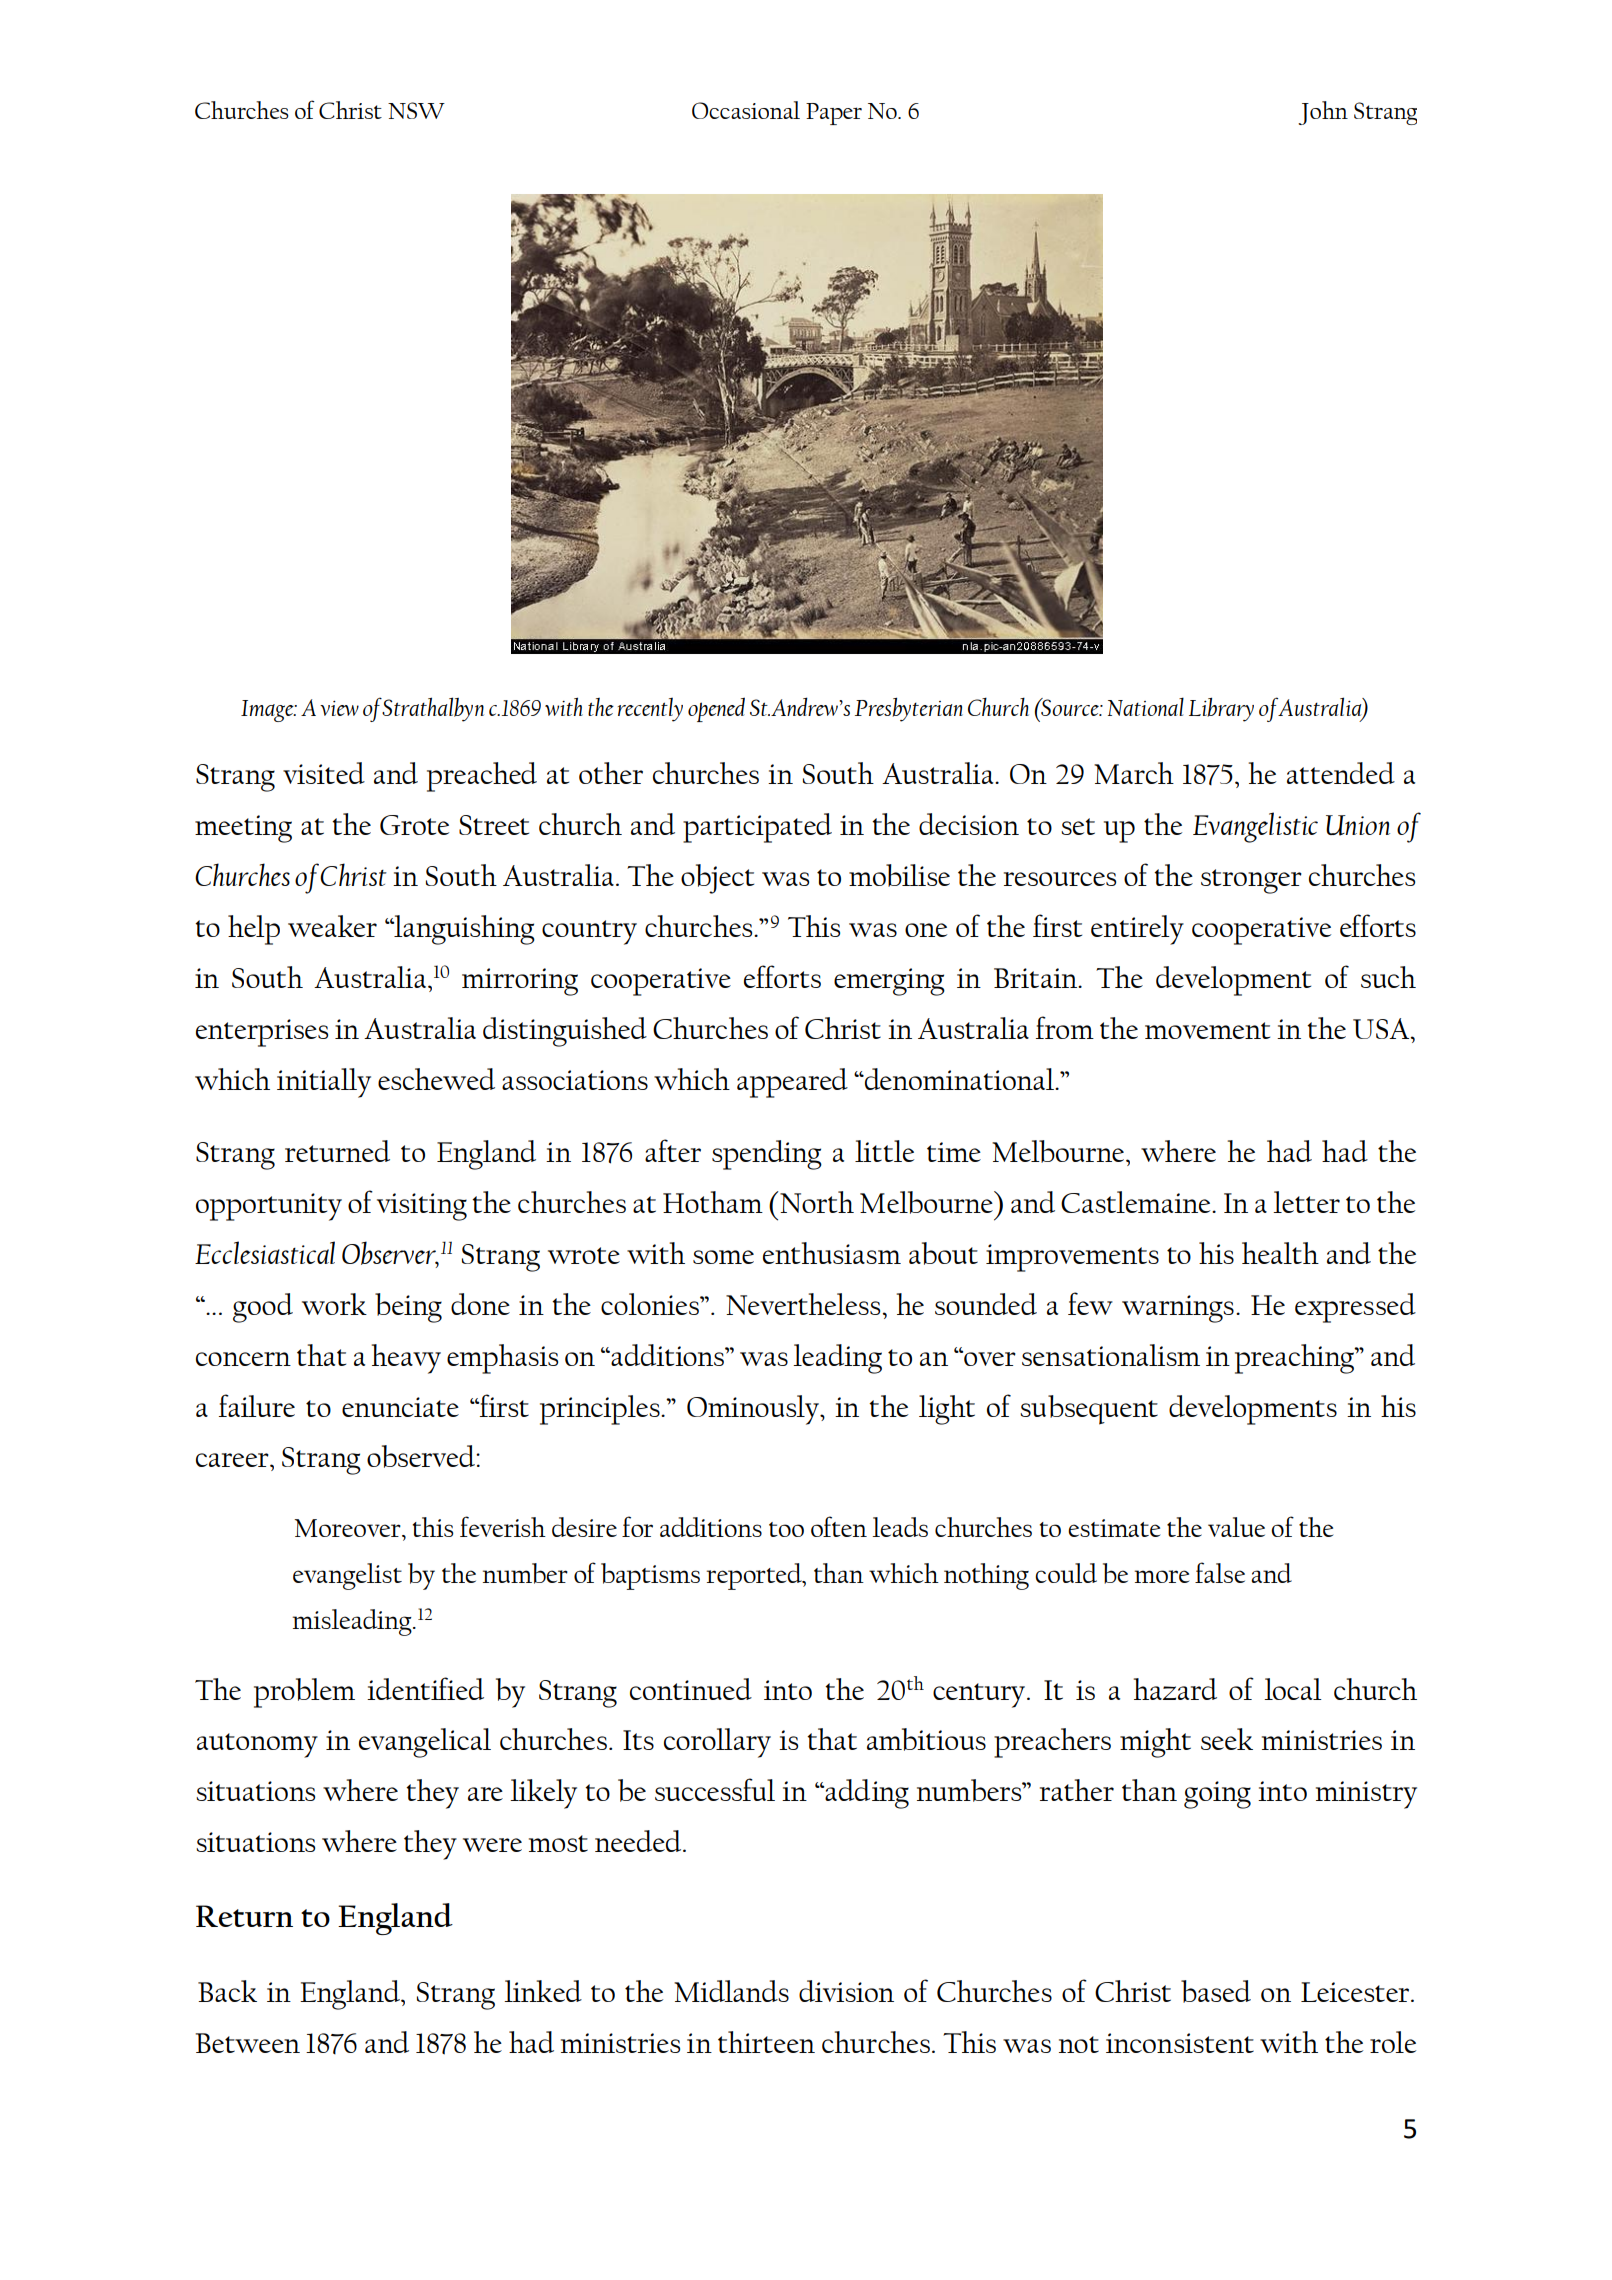  What do you see at coordinates (406, 1359) in the document?
I see `heavy` at bounding box center [406, 1359].
